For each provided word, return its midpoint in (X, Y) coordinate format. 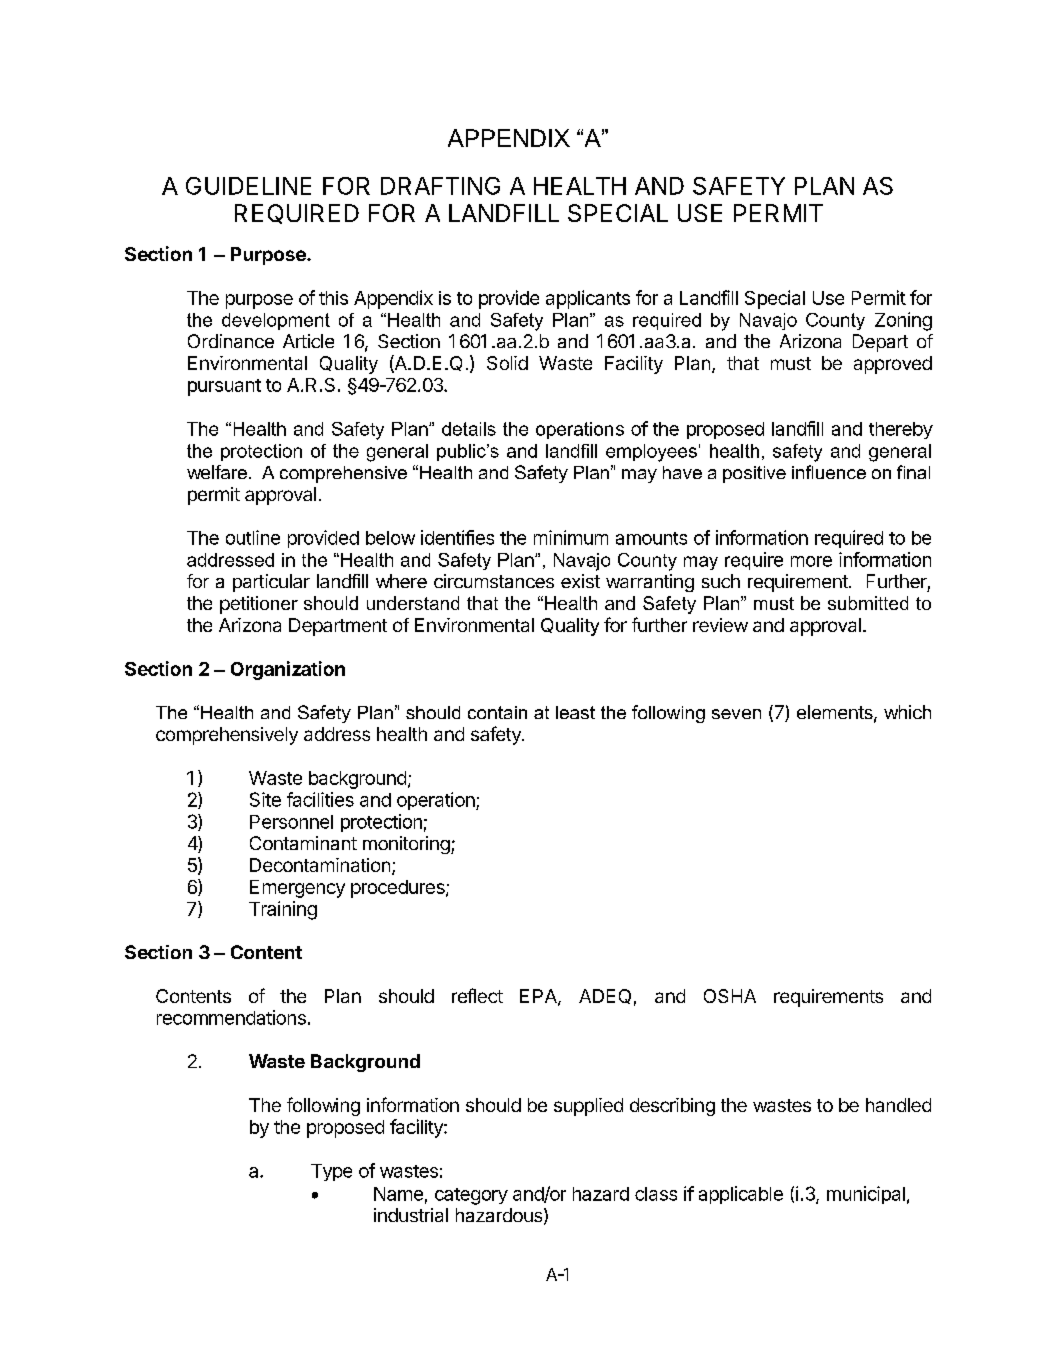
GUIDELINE (248, 186)
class (656, 1194)
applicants (588, 299)
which (907, 712)
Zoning (903, 321)
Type (331, 1172)
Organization (288, 670)
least (575, 712)
